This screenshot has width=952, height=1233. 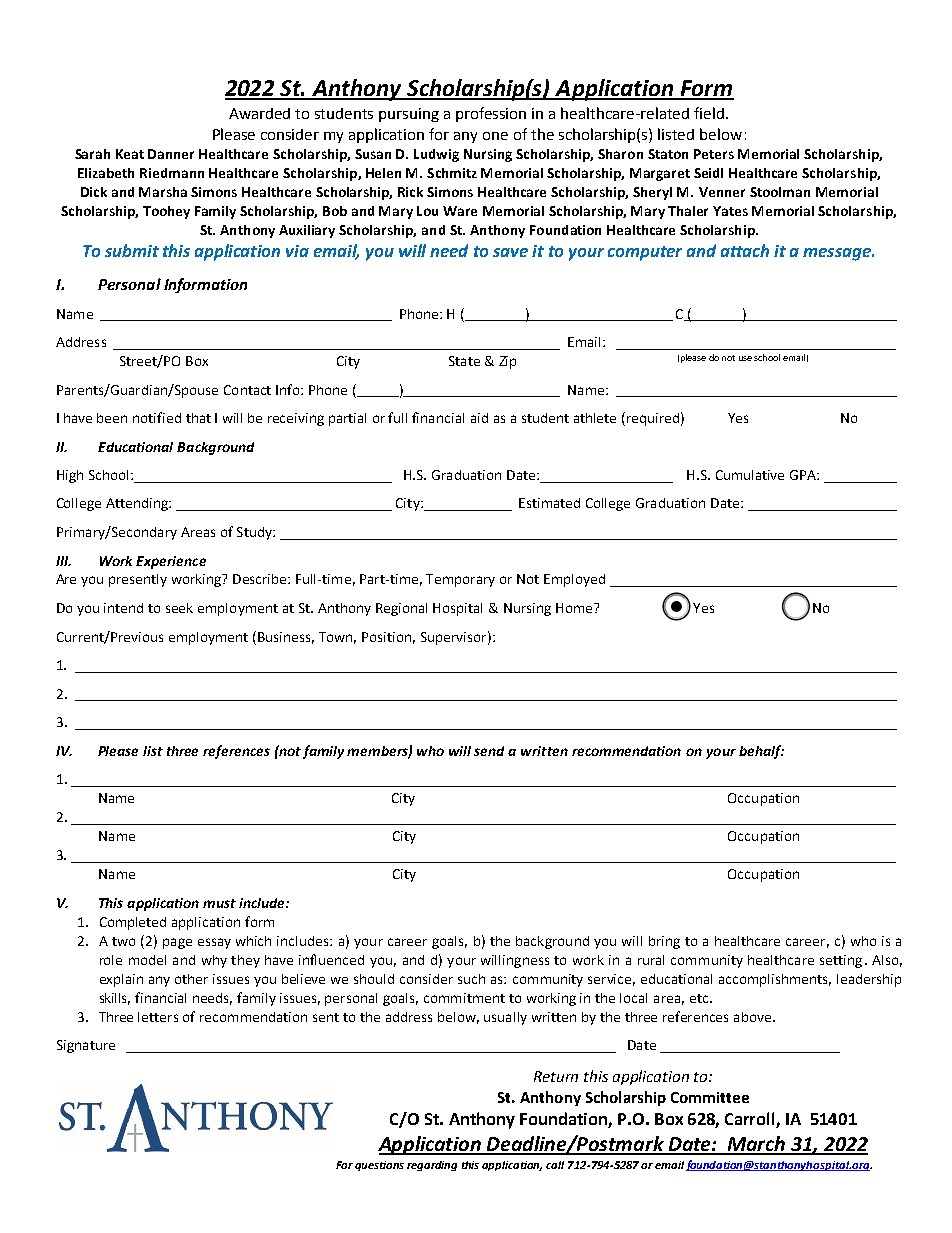 What do you see at coordinates (471, 979) in the screenshot?
I see `such` at bounding box center [471, 979].
